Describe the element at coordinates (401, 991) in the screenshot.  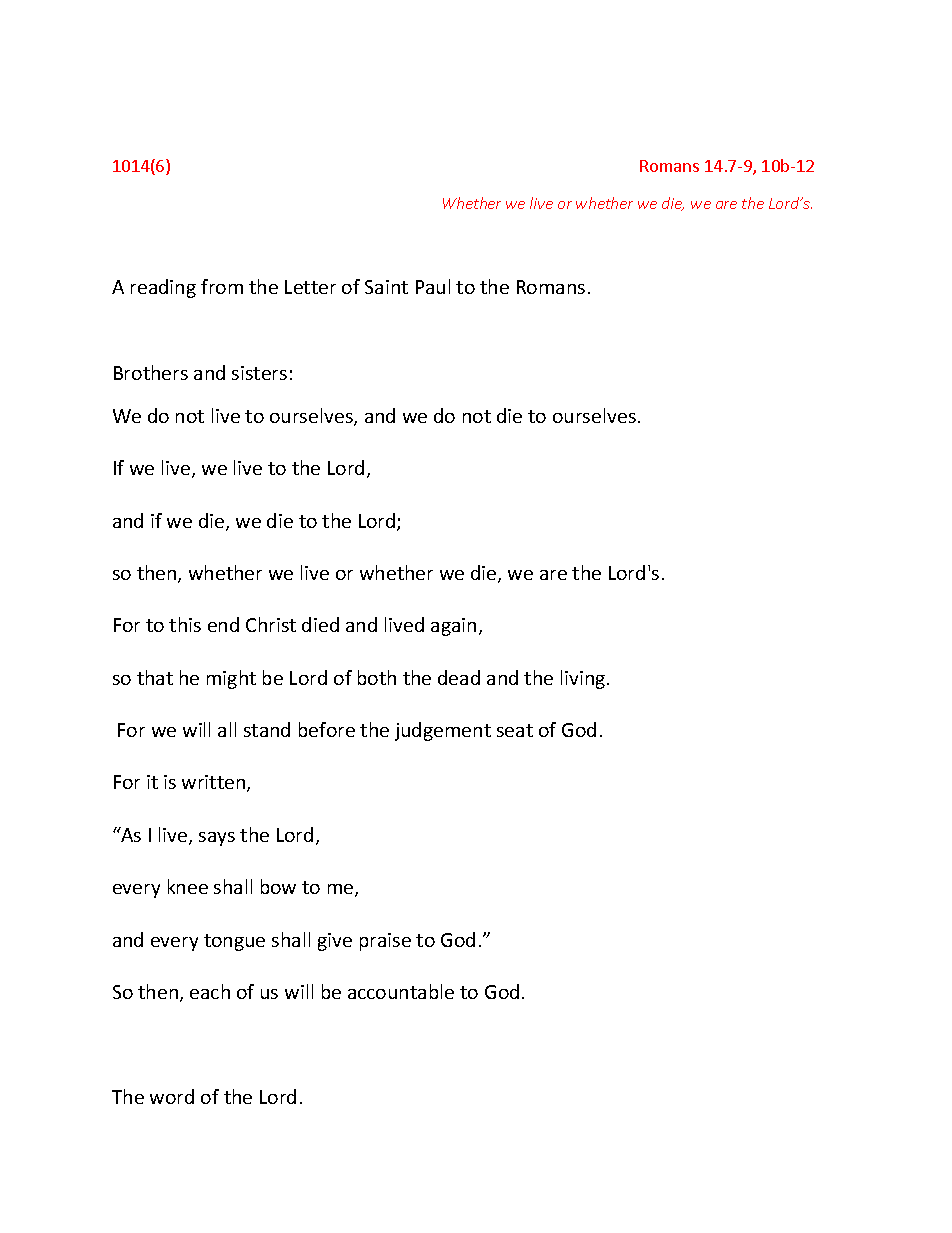
I see `accountable` at that location.
